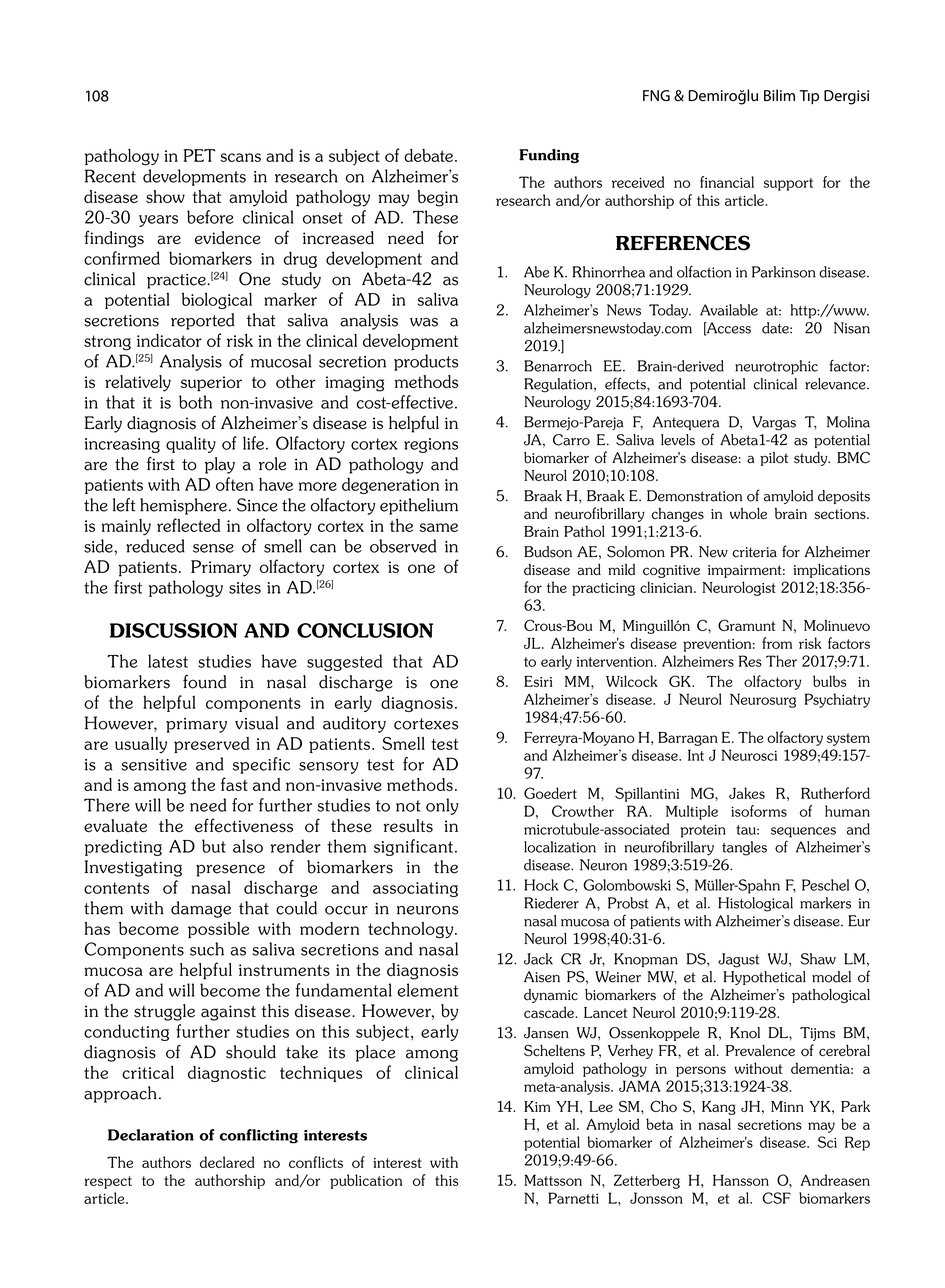 The image size is (945, 1288). What do you see at coordinates (165, 196) in the image?
I see `show` at bounding box center [165, 196].
